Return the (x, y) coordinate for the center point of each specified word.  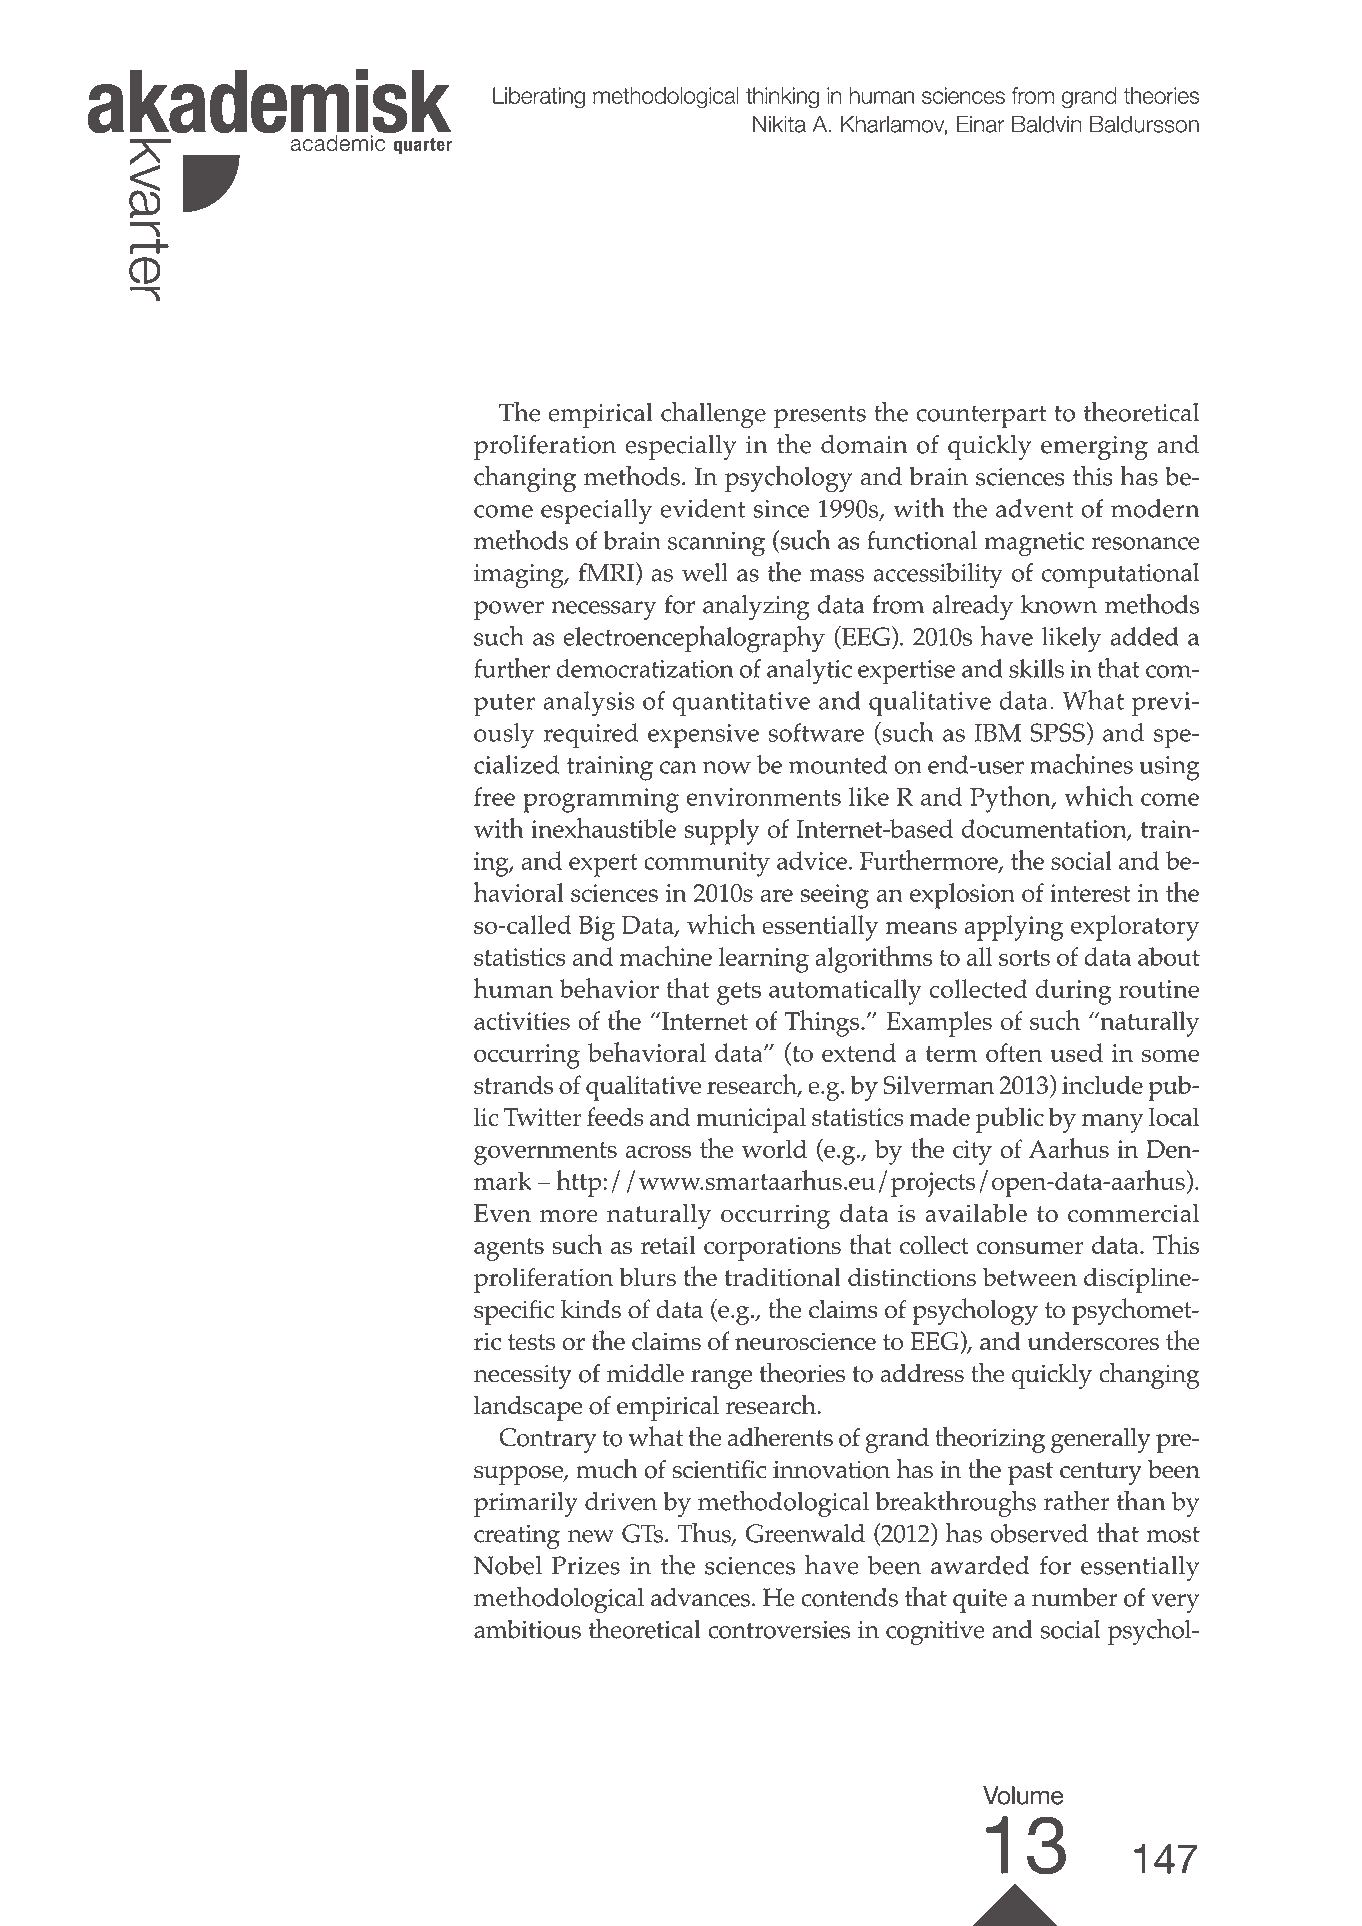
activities (522, 1021)
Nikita (779, 124)
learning (764, 960)
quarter (423, 146)
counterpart (982, 416)
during (1073, 992)
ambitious (527, 1629)
